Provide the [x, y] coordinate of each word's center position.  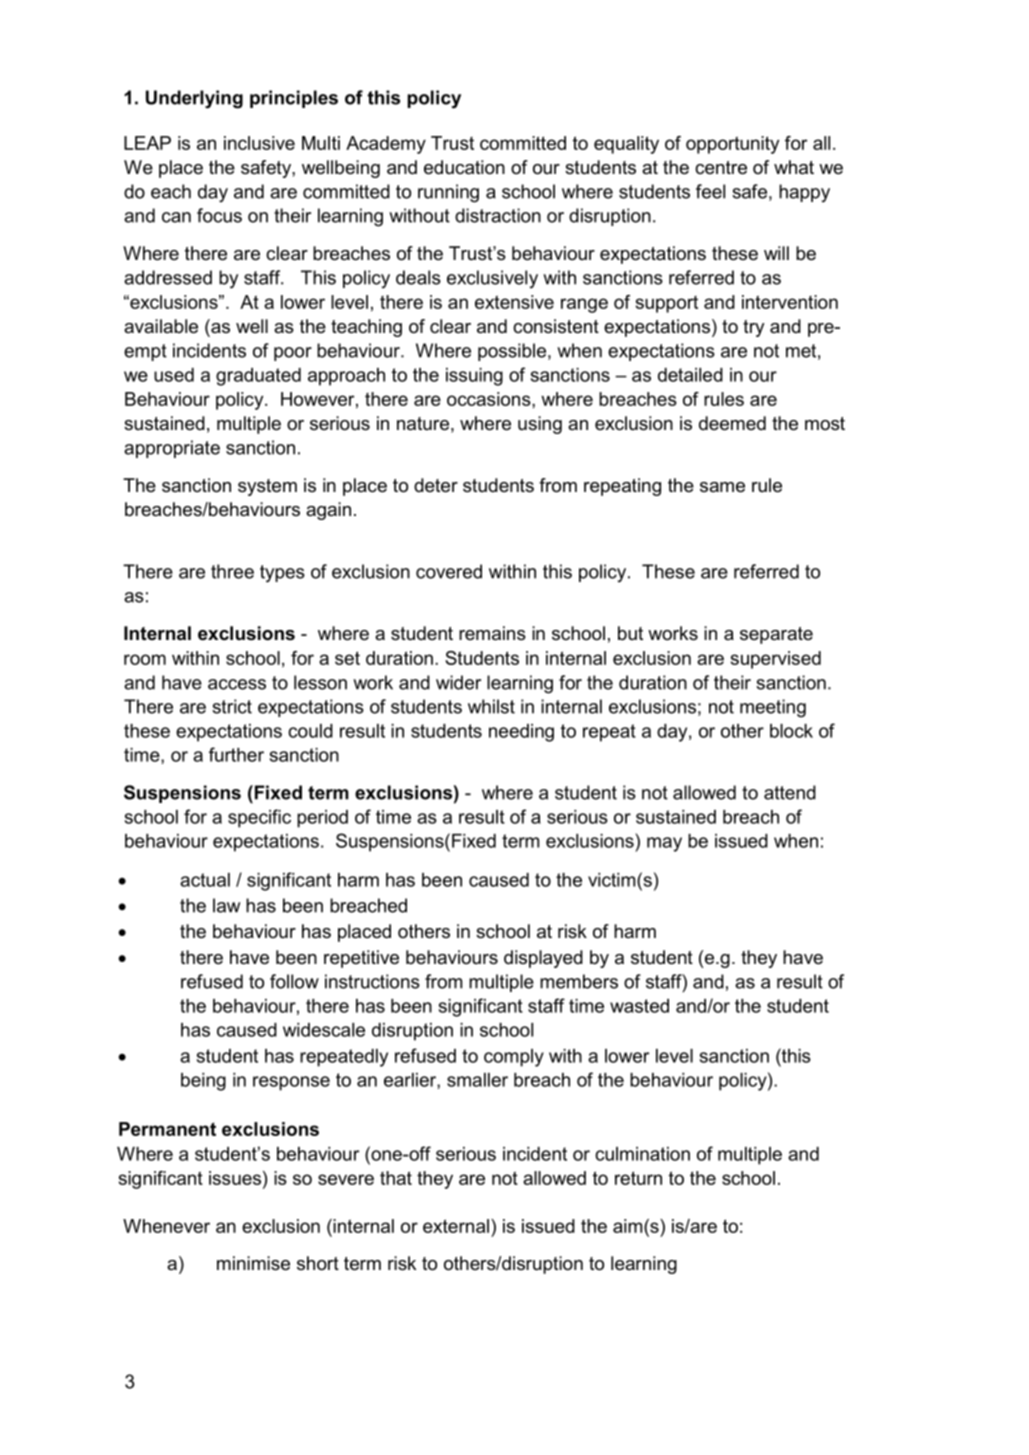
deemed [732, 423]
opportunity [732, 145]
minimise [253, 1263]
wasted [639, 1006]
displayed [543, 959]
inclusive [259, 143]
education [464, 167]
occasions [490, 399]
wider [458, 682]
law [226, 905]
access [237, 684]
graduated [258, 377]
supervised [776, 660]
